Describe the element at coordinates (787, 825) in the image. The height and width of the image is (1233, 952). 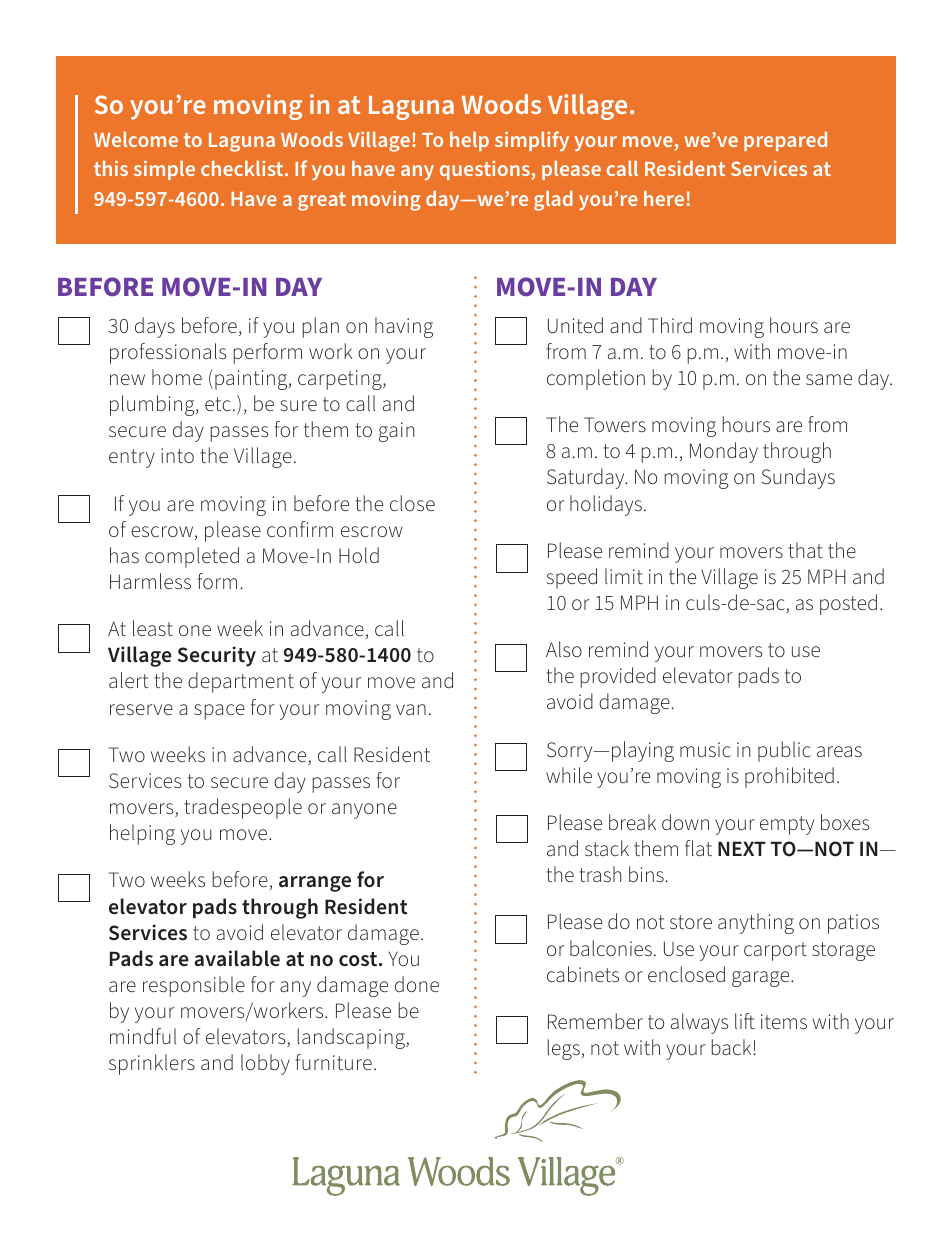
I see `empty` at that location.
